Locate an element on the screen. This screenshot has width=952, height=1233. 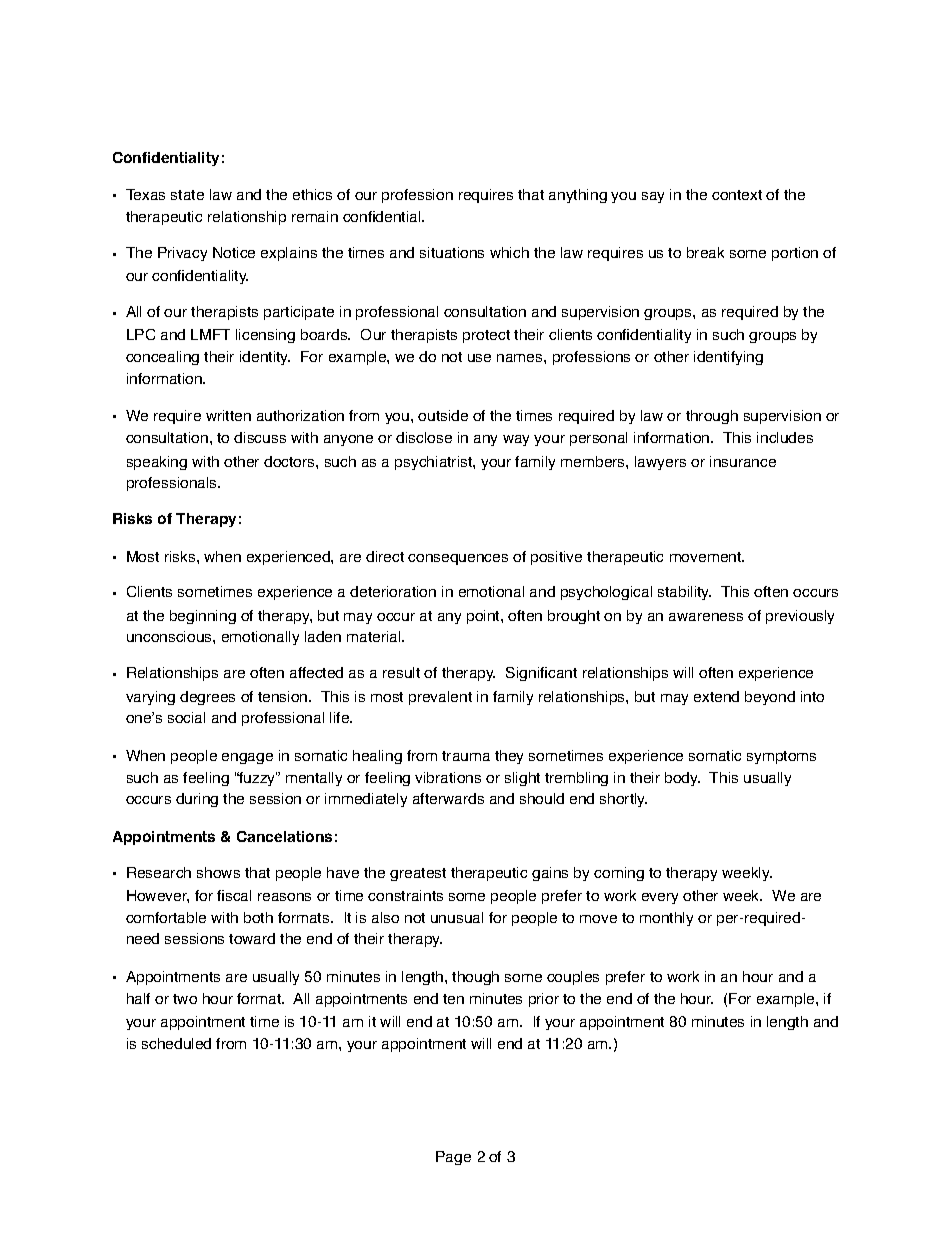
scheduled is located at coordinates (176, 1043).
